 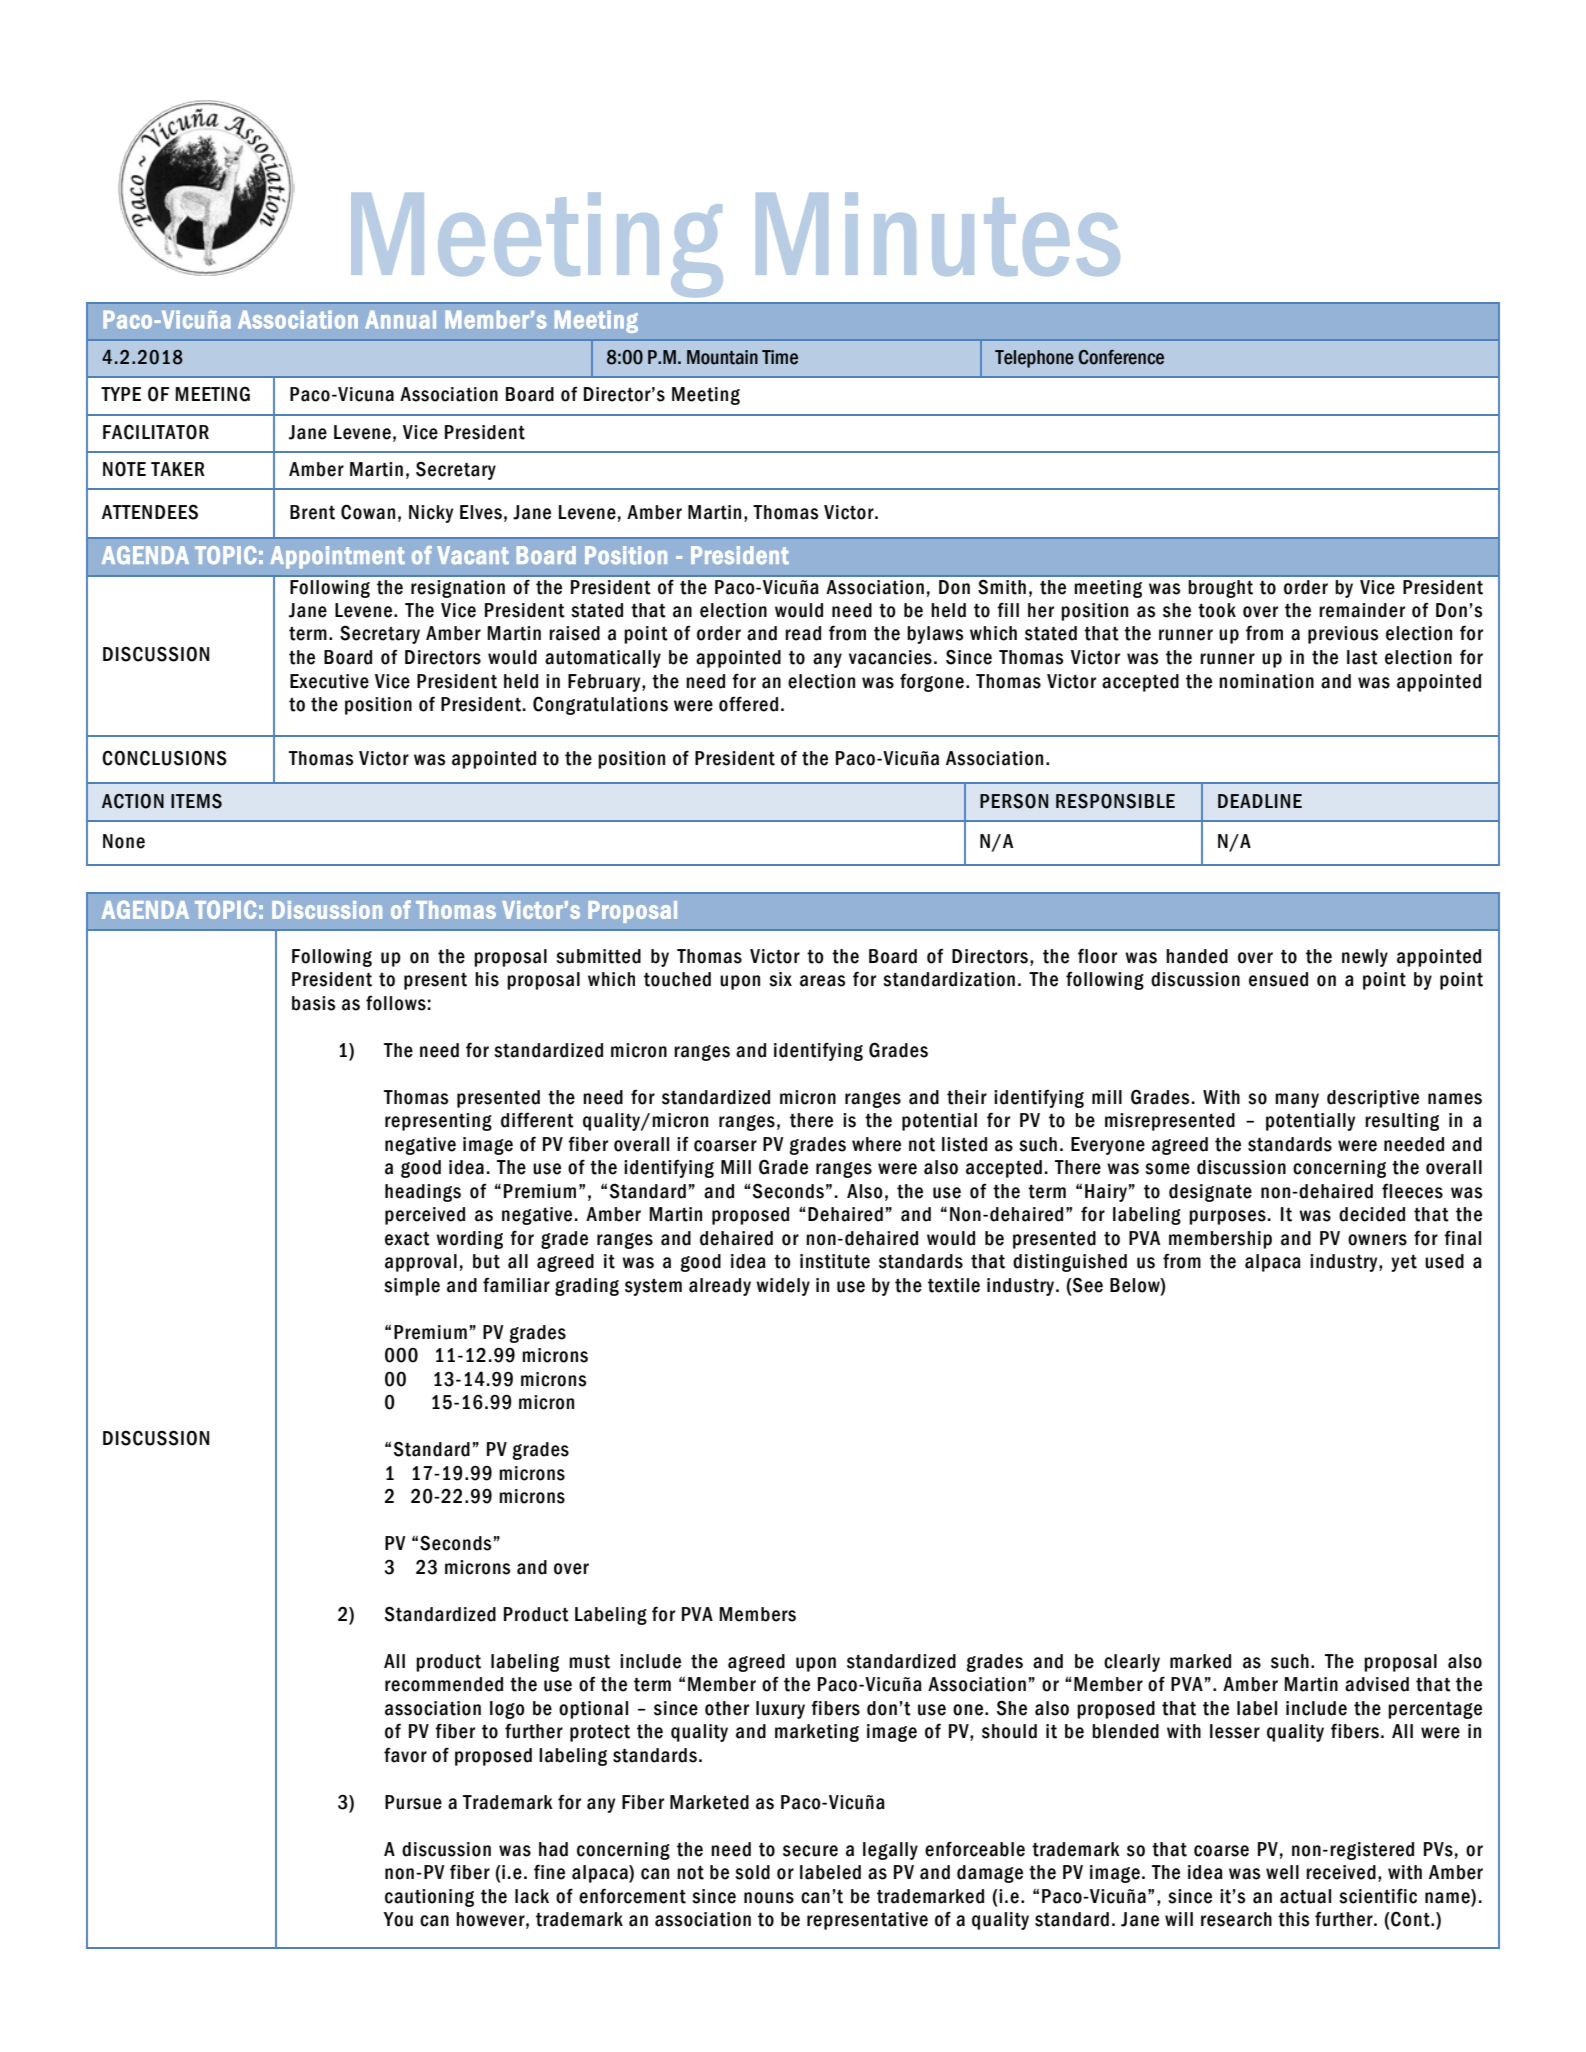 What do you see at coordinates (876, 1144) in the screenshot?
I see `where` at bounding box center [876, 1144].
